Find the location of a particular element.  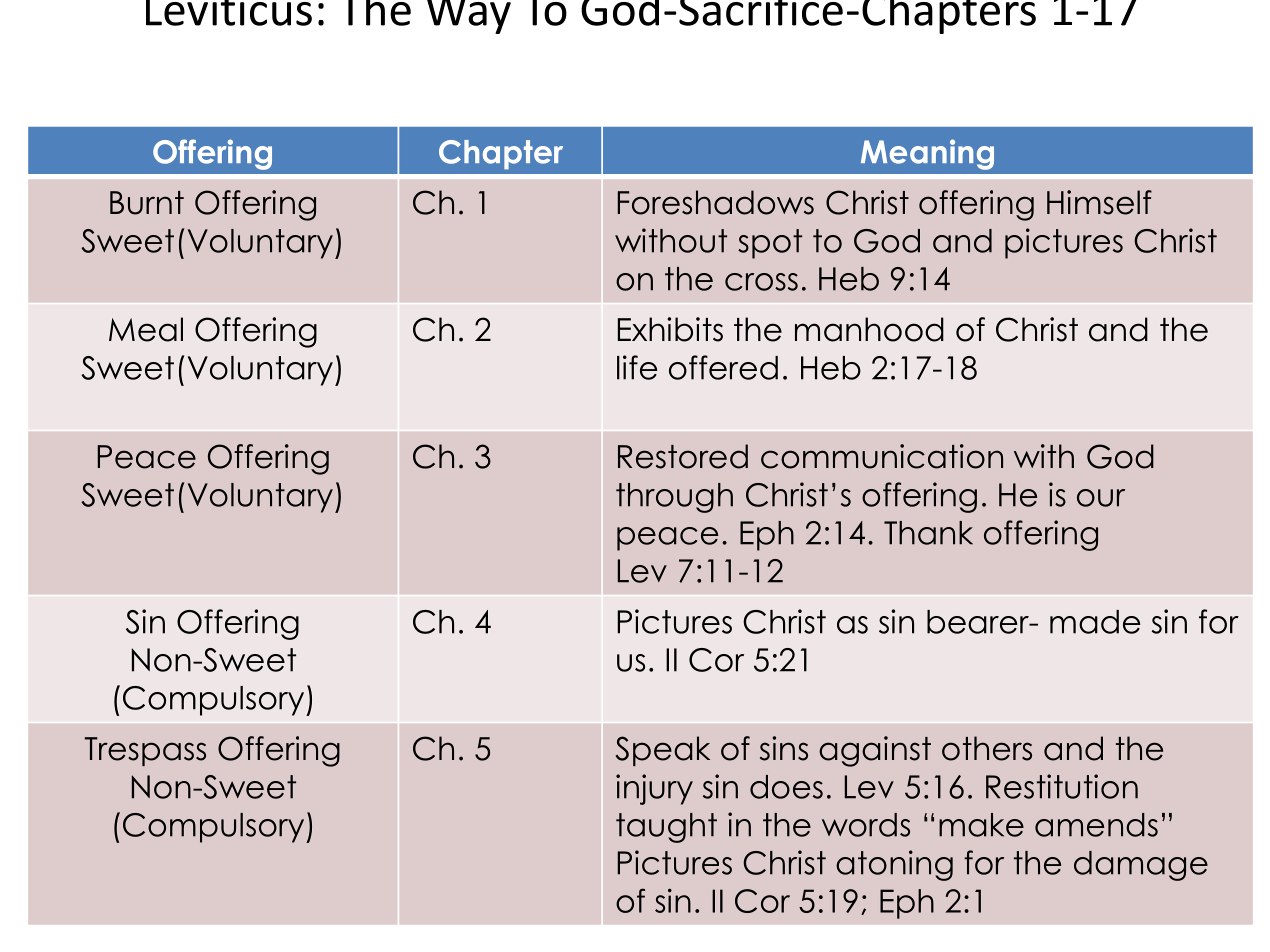

Restored is located at coordinates (683, 456).
